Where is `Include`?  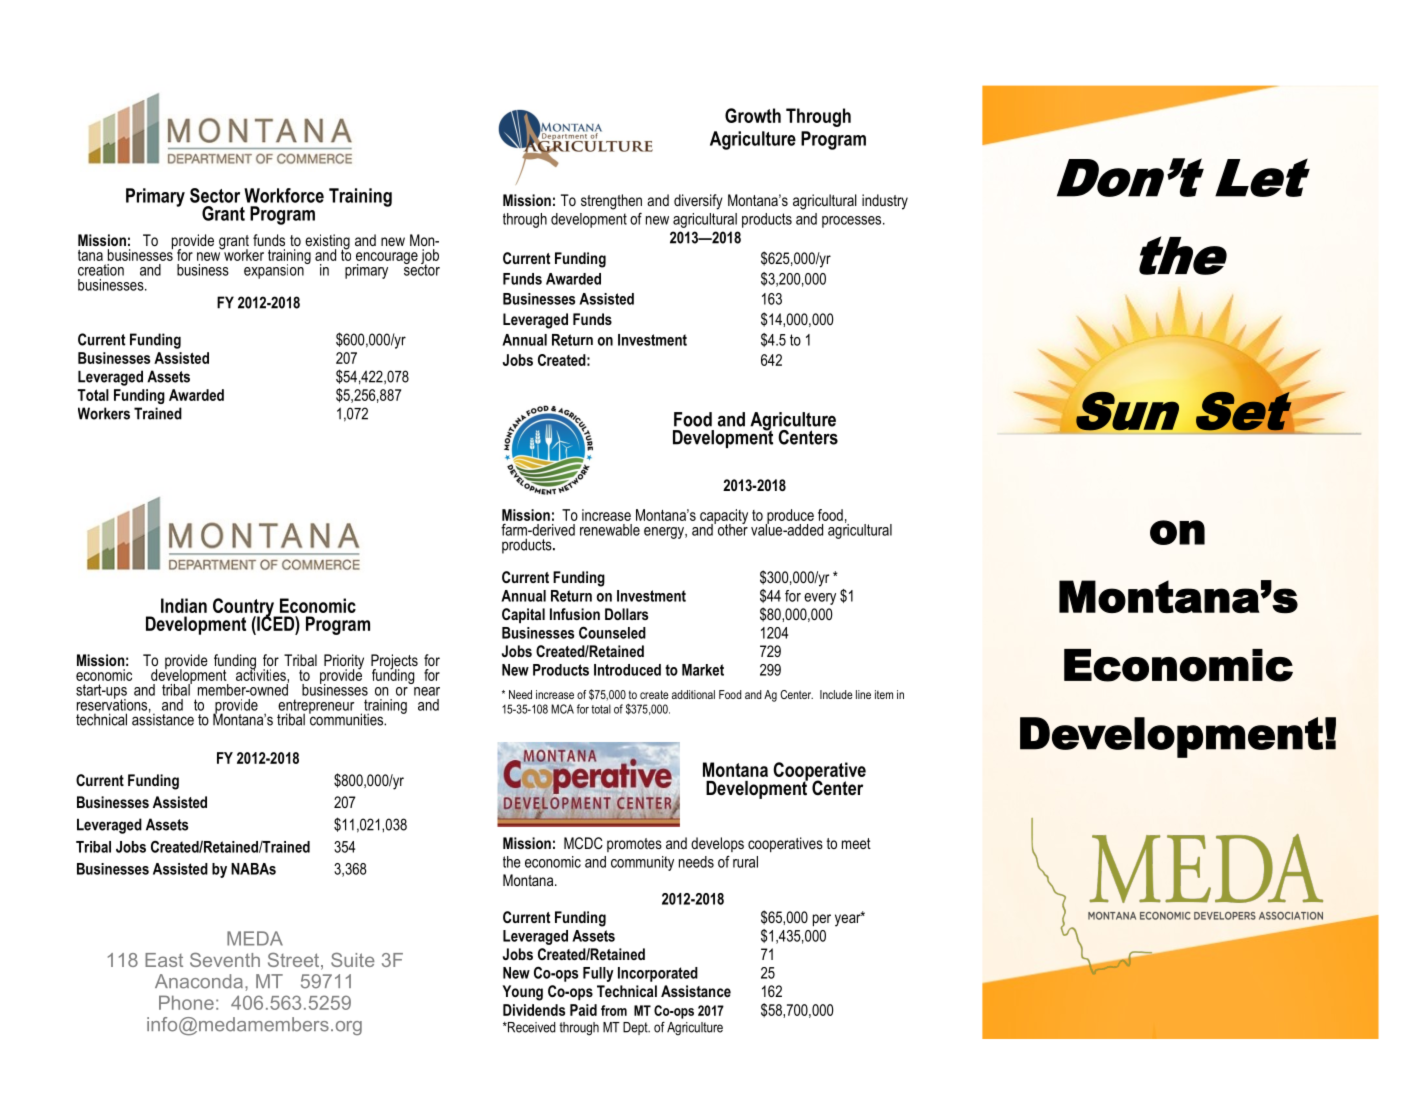
Include is located at coordinates (836, 694).
